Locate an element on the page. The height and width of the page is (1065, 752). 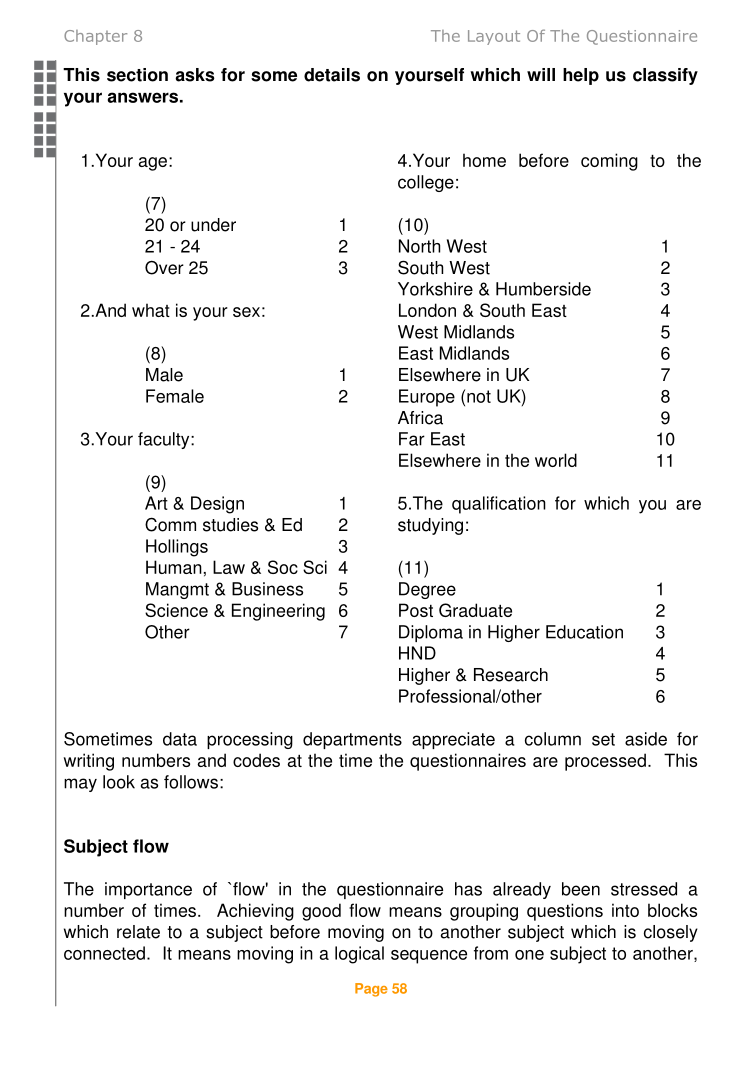
section is located at coordinates (137, 75).
